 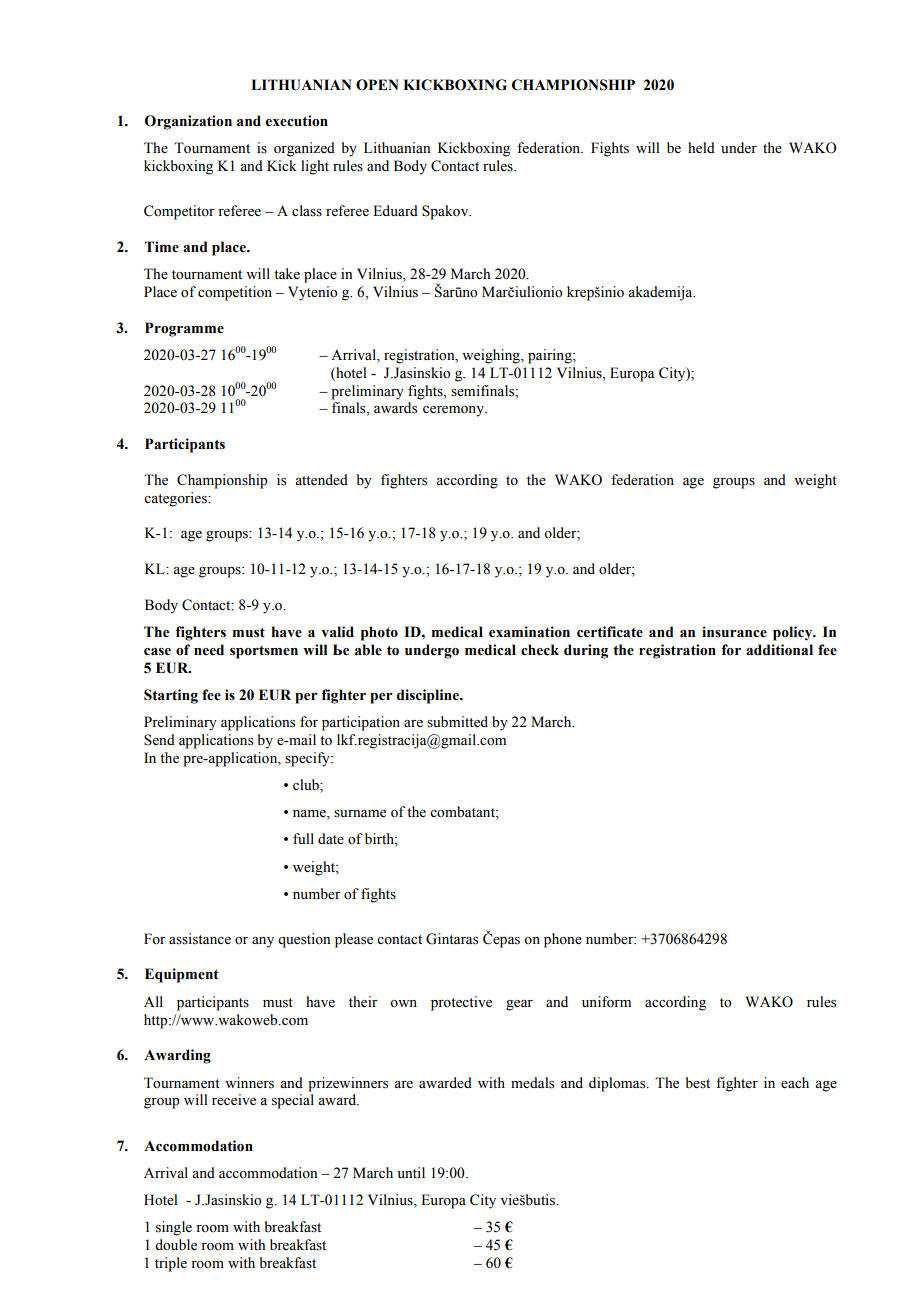 I want to click on single, so click(x=174, y=1228).
